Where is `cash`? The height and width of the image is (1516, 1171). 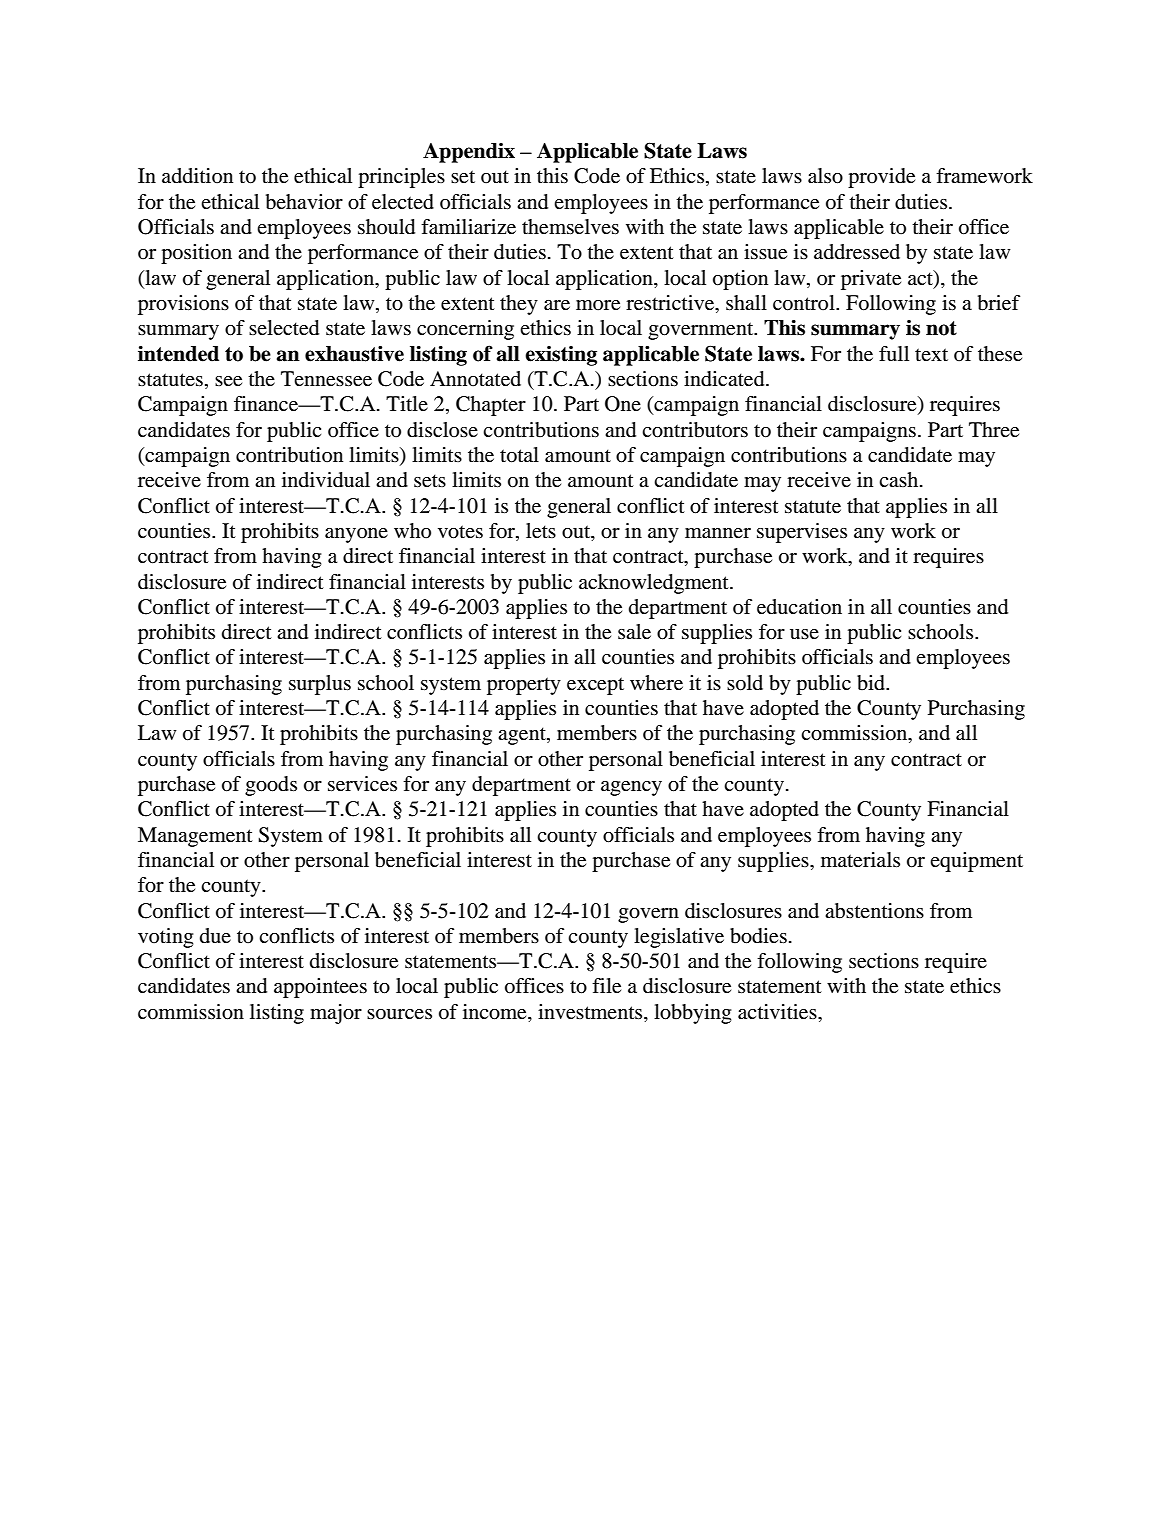
cash is located at coordinates (900, 479).
